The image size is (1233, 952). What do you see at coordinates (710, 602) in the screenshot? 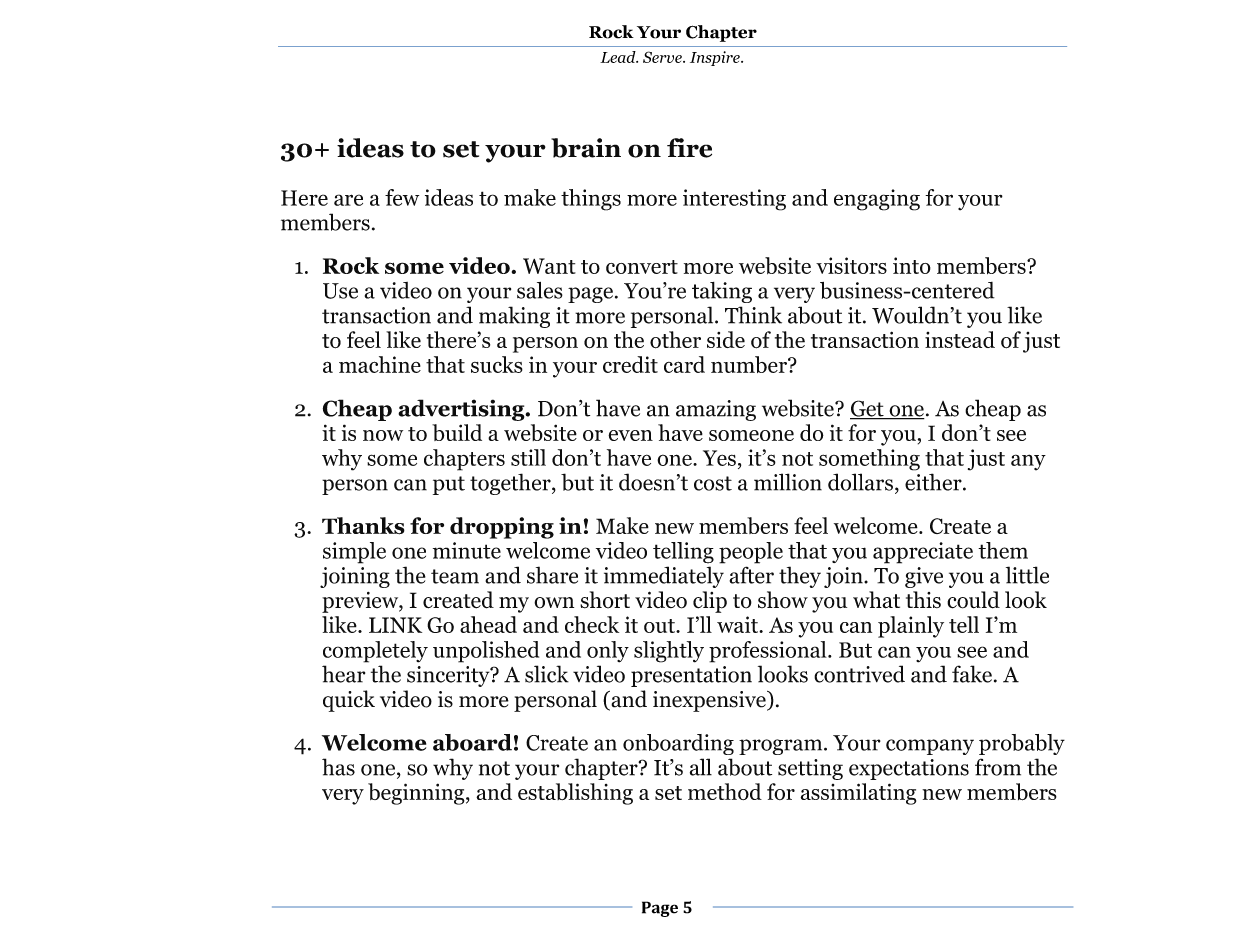
I see `clip` at bounding box center [710, 602].
